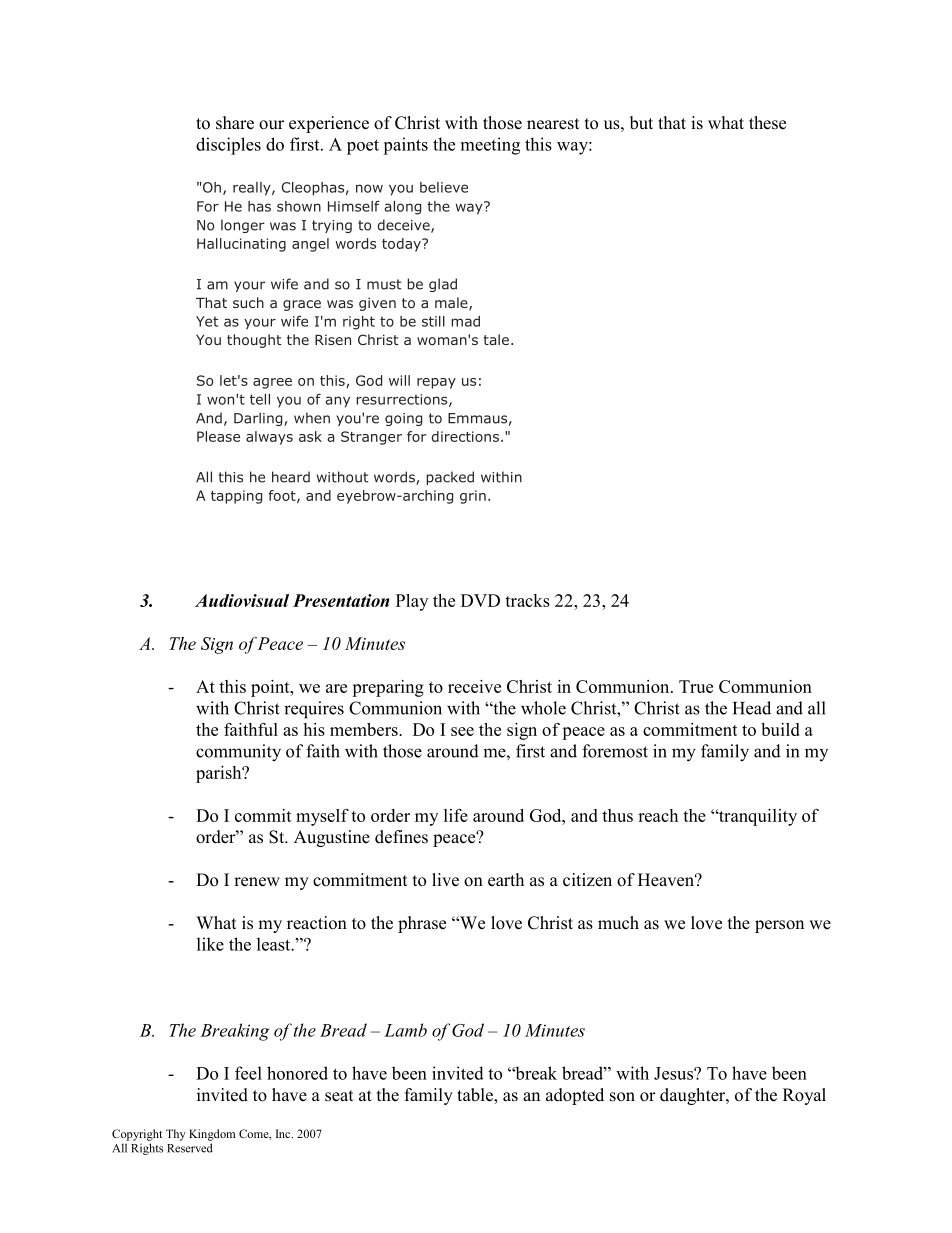 The width and height of the screenshot is (952, 1233). Describe the element at coordinates (480, 600) in the screenshot. I see `DVD` at that location.
